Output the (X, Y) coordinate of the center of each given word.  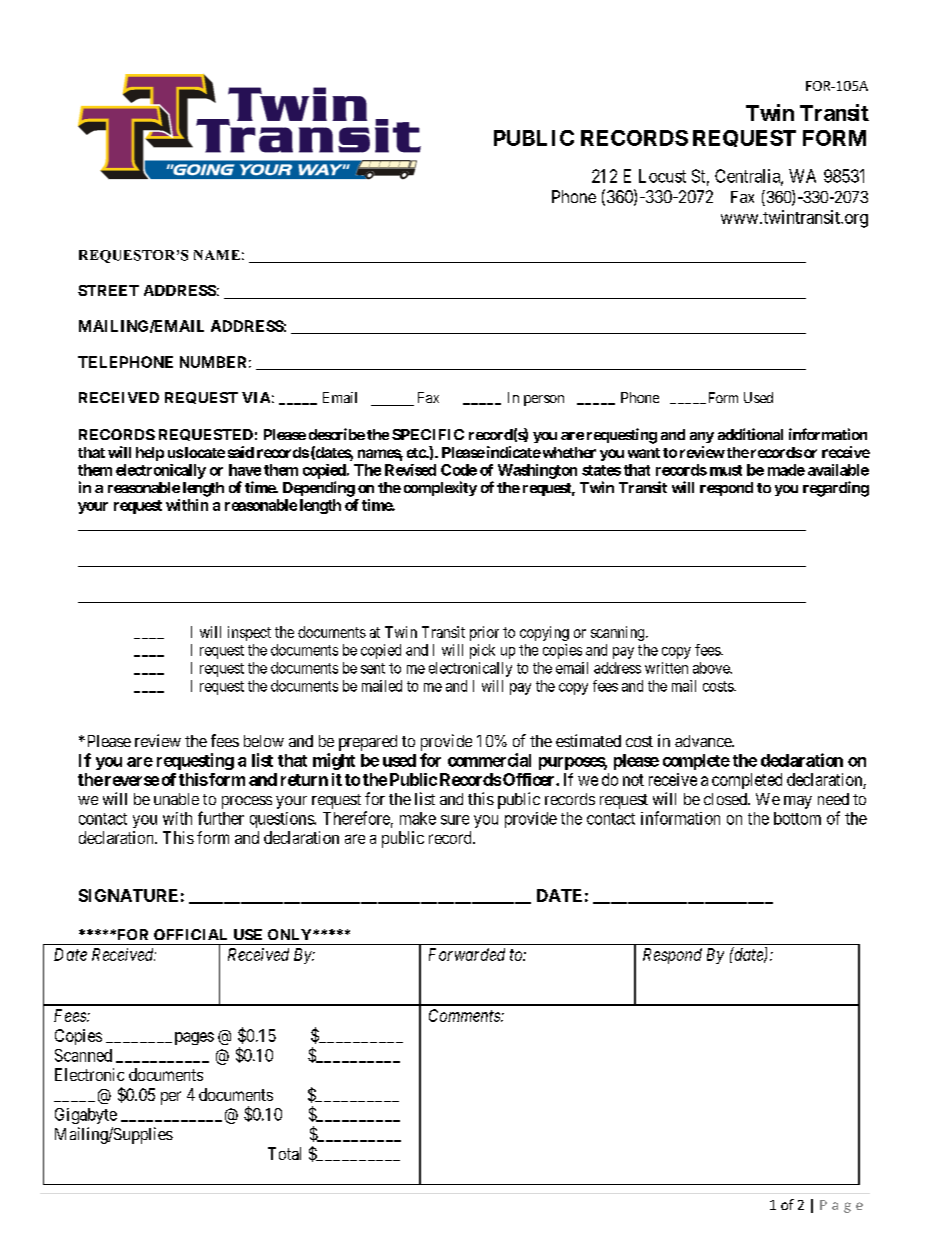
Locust (662, 176)
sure (455, 820)
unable (176, 799)
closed (726, 799)
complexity (440, 488)
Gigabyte (86, 1116)
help (150, 454)
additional (750, 434)
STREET (108, 290)
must (726, 470)
